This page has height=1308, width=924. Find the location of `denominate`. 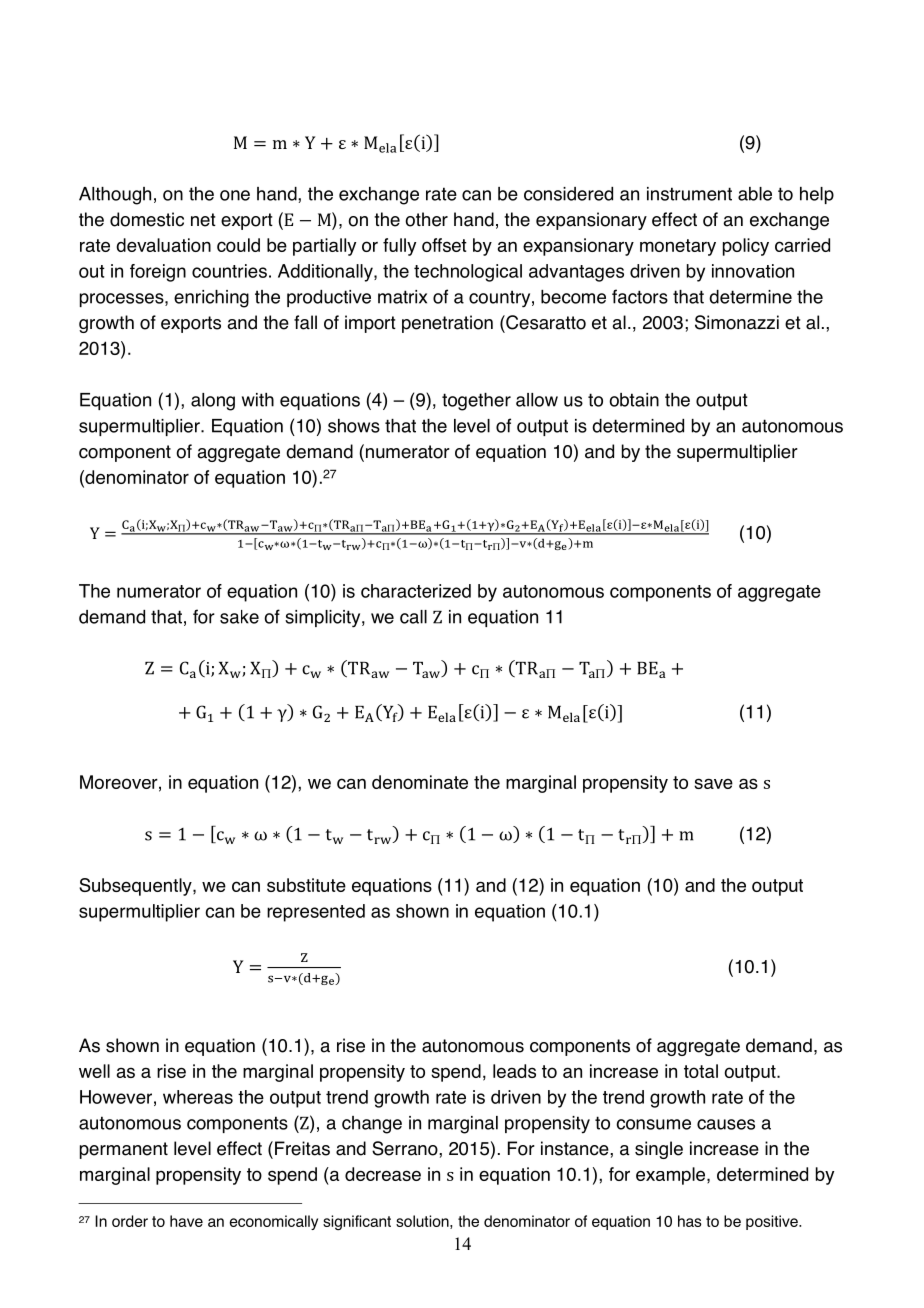

denominate is located at coordinates (420, 782).
